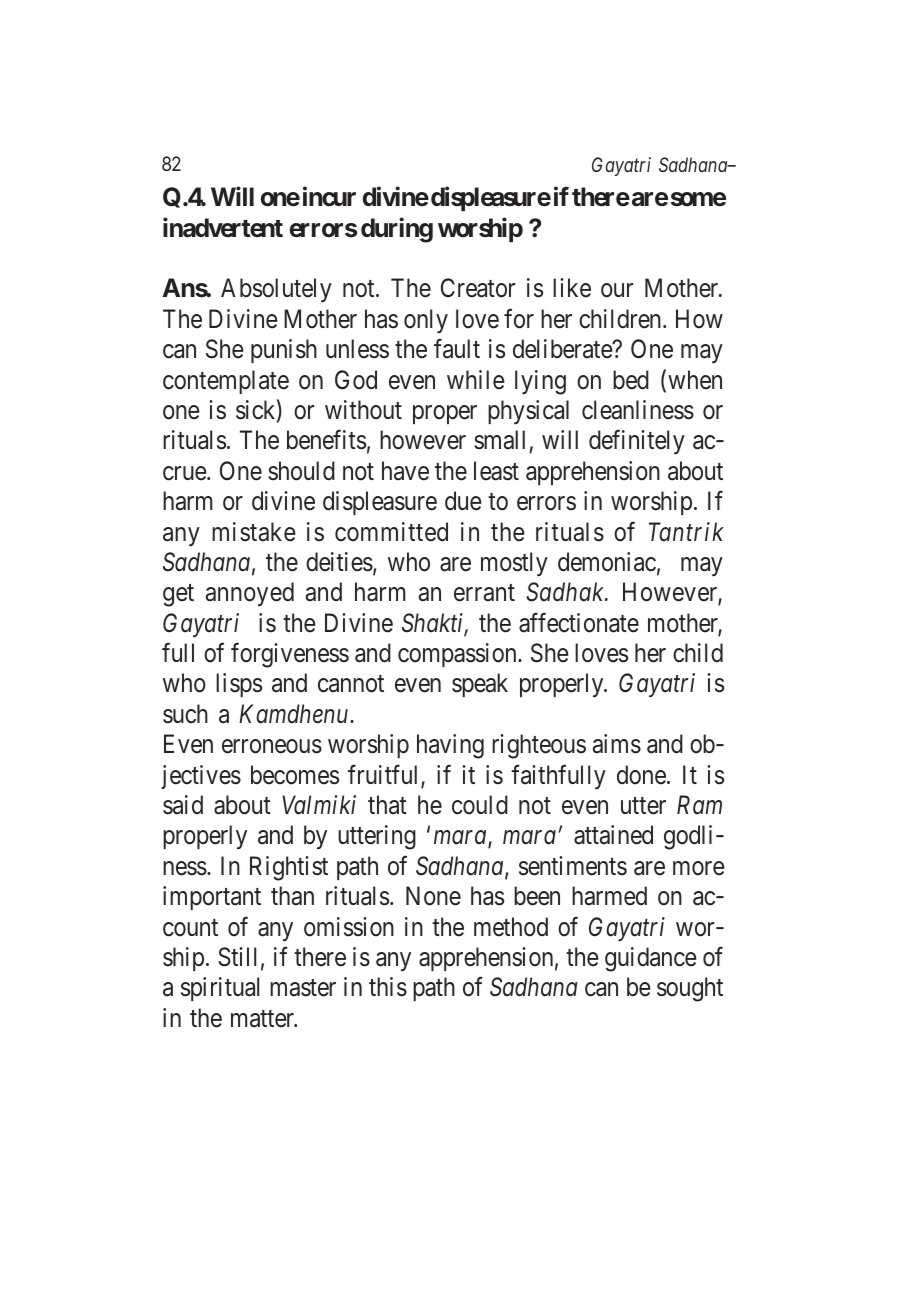 This screenshot has height=1310, width=924. Describe the element at coordinates (637, 442) in the screenshot. I see `definitely` at that location.
